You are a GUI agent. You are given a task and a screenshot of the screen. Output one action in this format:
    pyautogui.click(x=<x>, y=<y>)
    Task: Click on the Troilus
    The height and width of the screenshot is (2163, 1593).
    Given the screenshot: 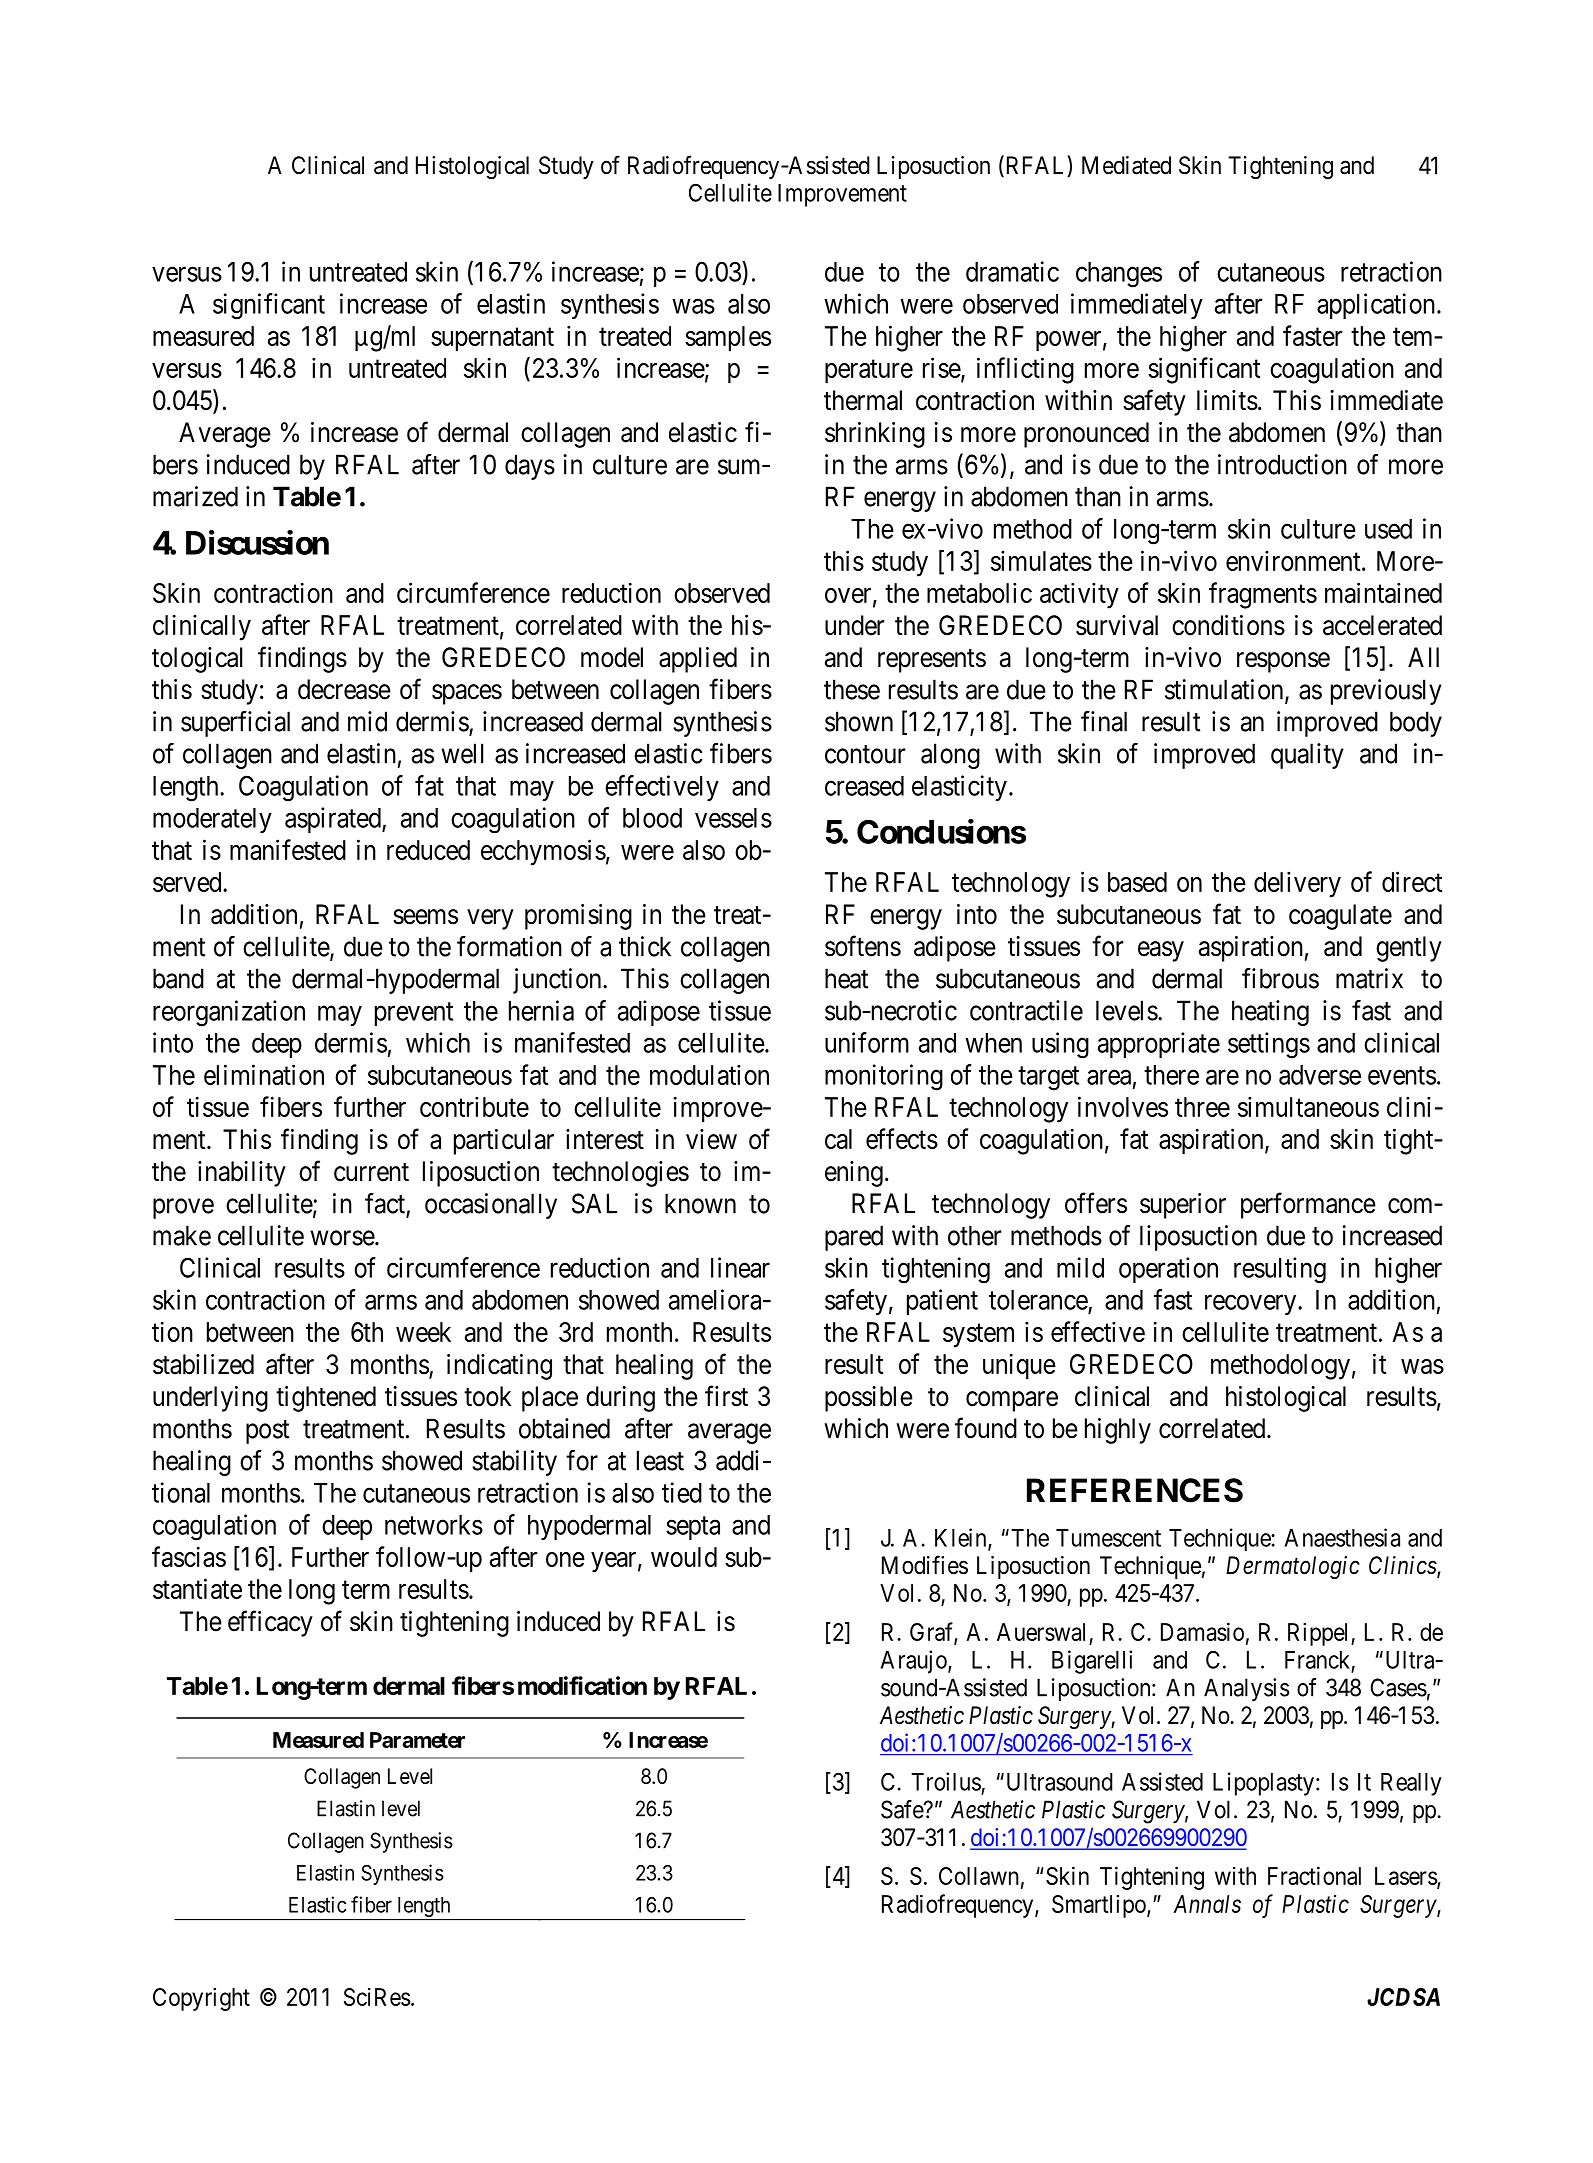 What is the action you would take?
    pyautogui.click(x=946, y=1781)
